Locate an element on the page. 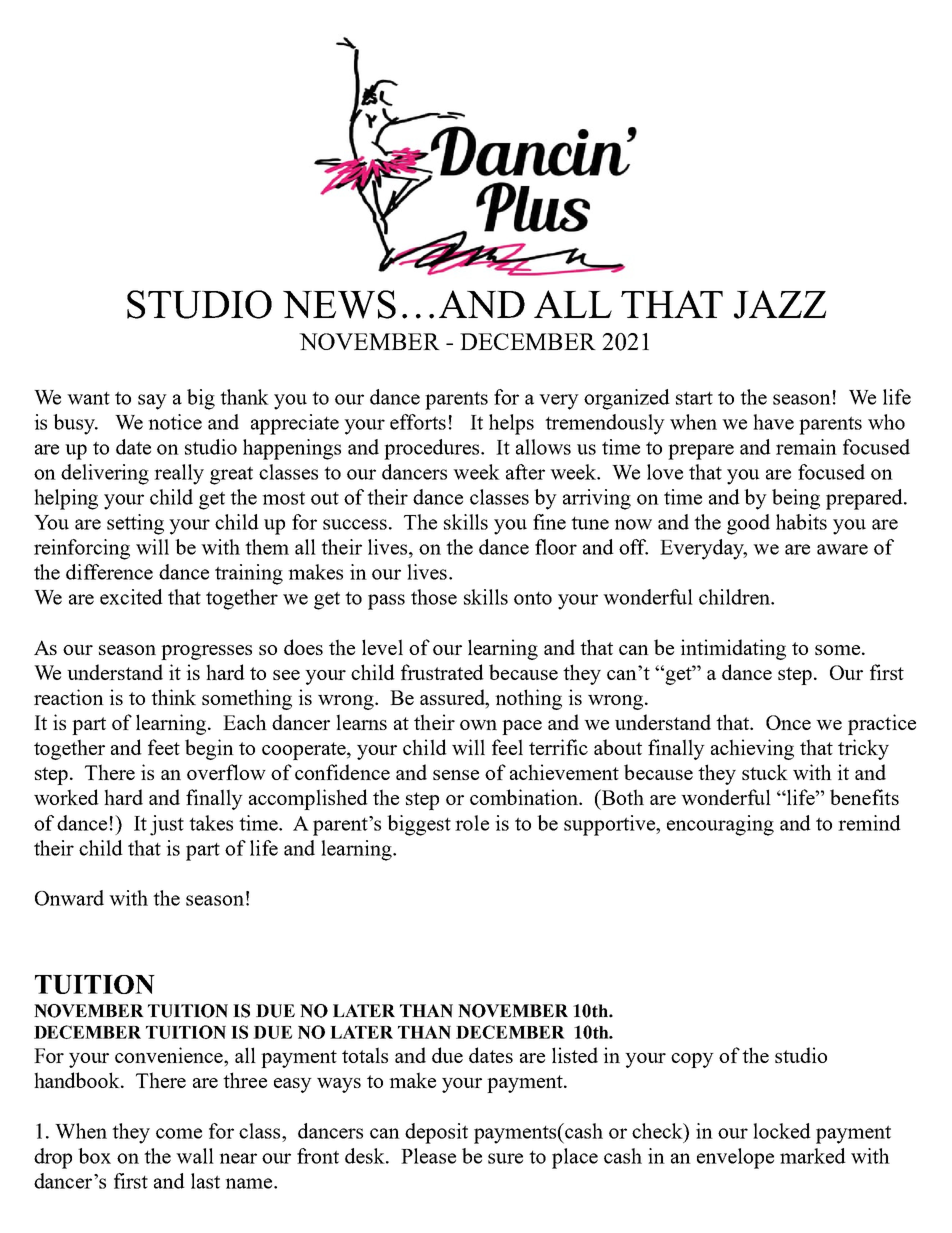 This image has height=1233, width=952. feet is located at coordinates (164, 747).
